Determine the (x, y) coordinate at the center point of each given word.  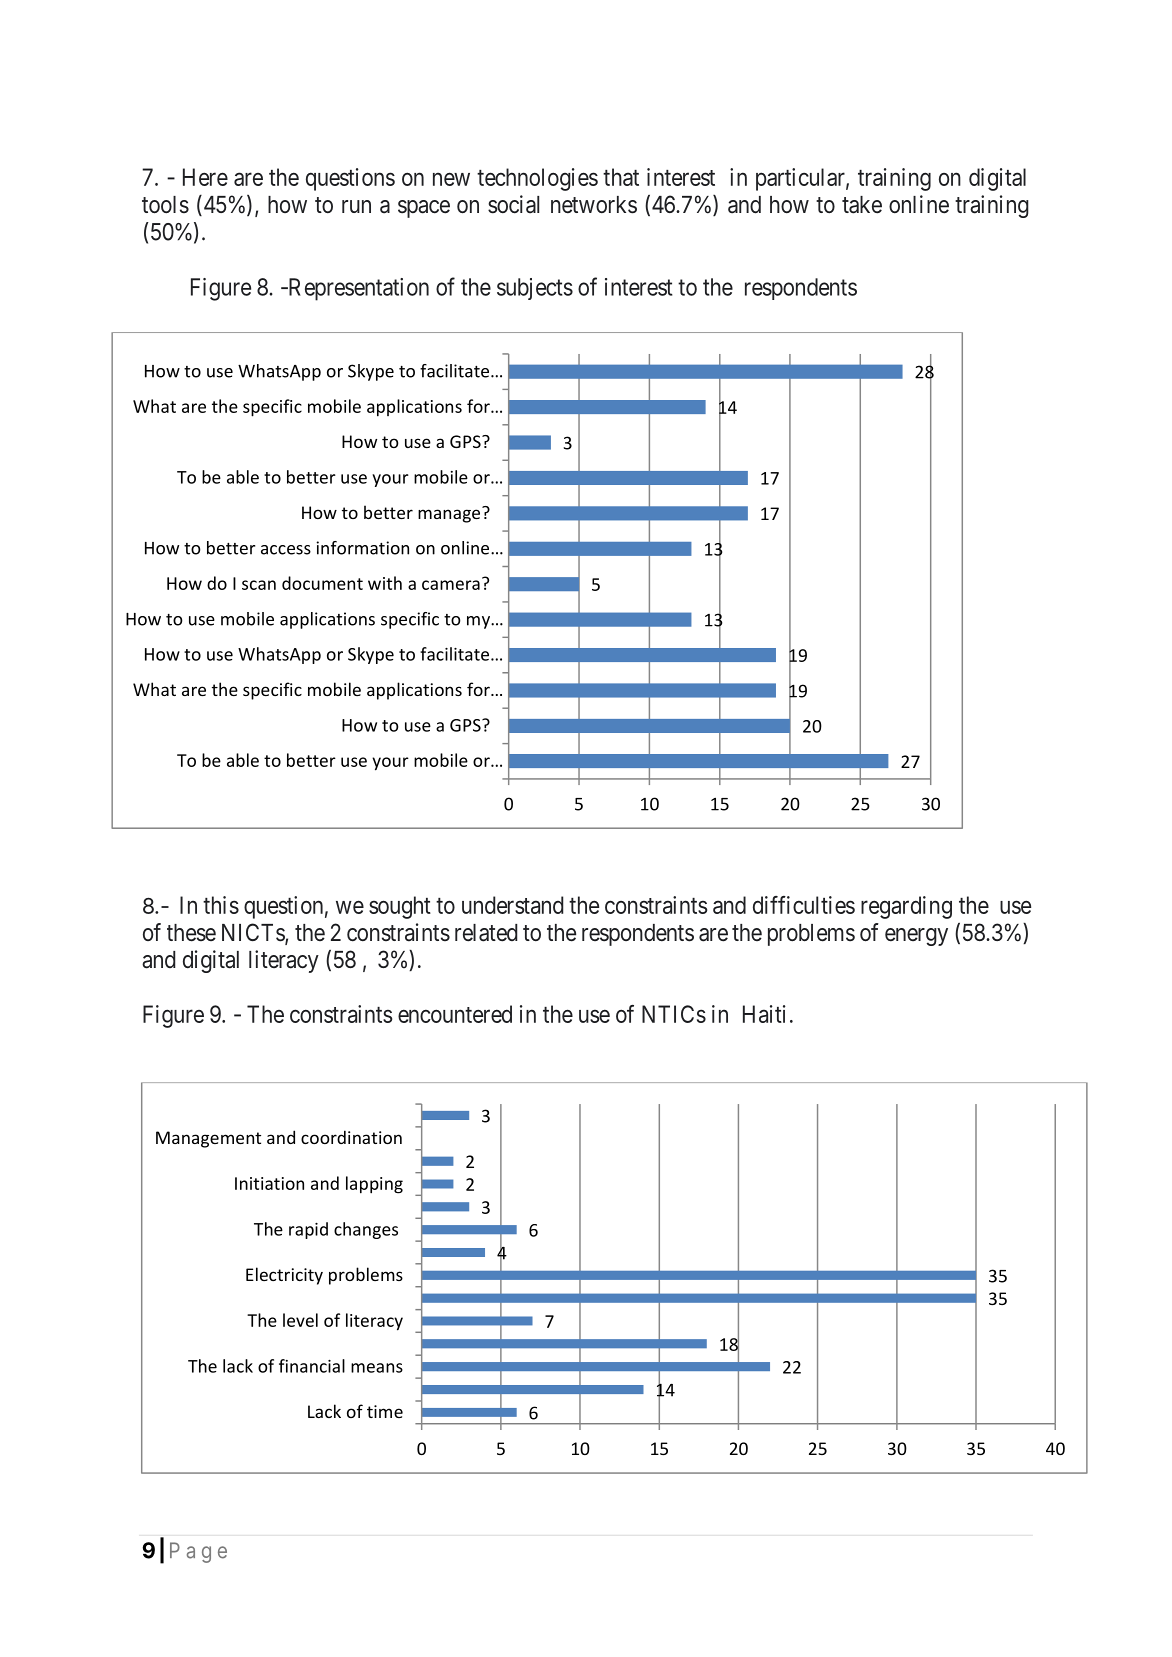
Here (205, 177)
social (513, 204)
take (862, 205)
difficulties (804, 905)
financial (312, 1366)
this (221, 905)
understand (512, 905)
